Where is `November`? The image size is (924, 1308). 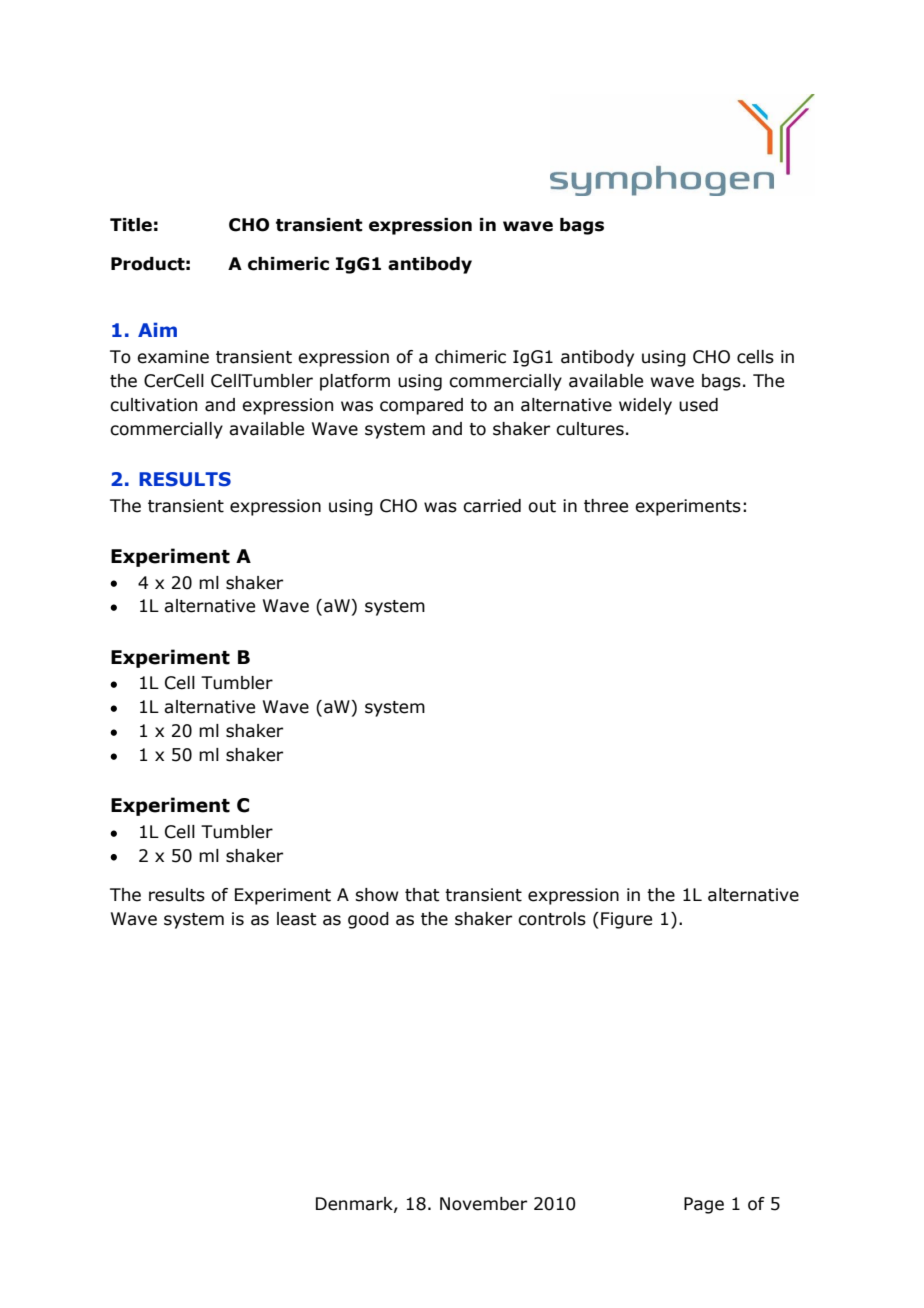
November is located at coordinates (483, 1204).
